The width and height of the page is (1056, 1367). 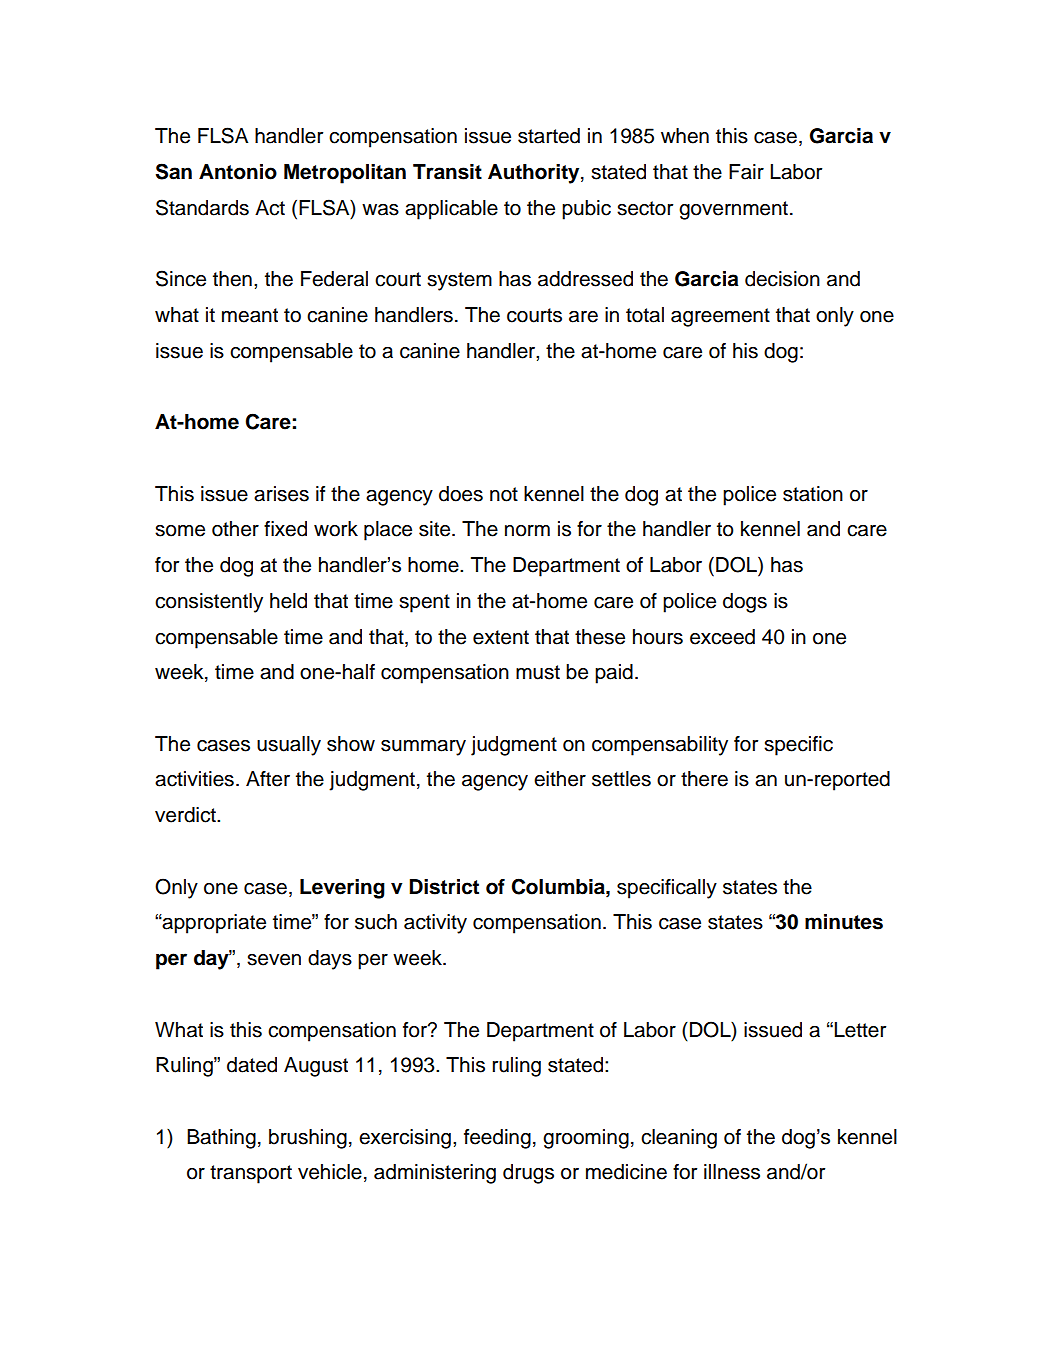 I want to click on feeding, so click(x=497, y=1139).
